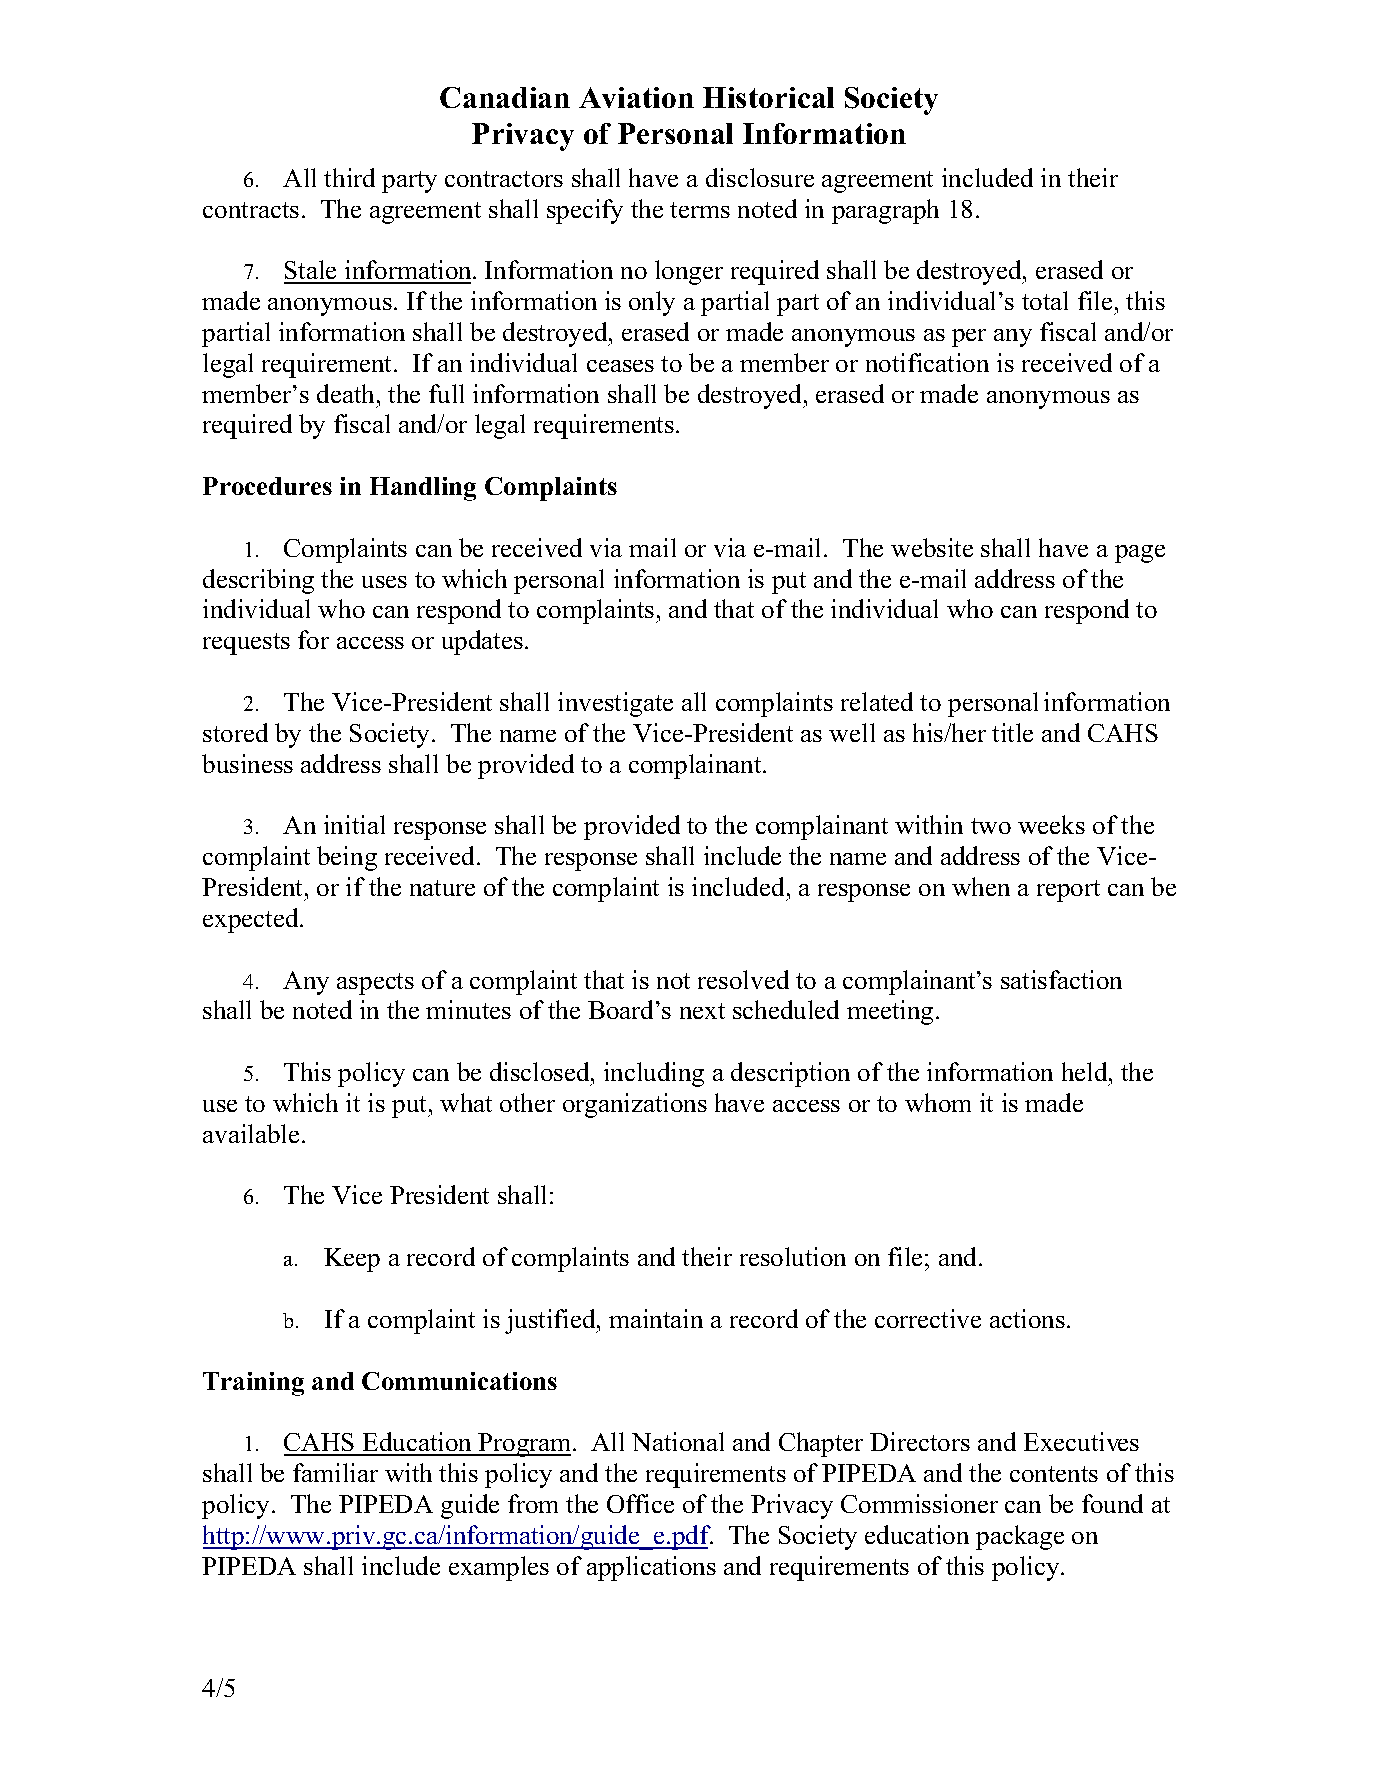 The image size is (1378, 1783). I want to click on Office, so click(640, 1503).
